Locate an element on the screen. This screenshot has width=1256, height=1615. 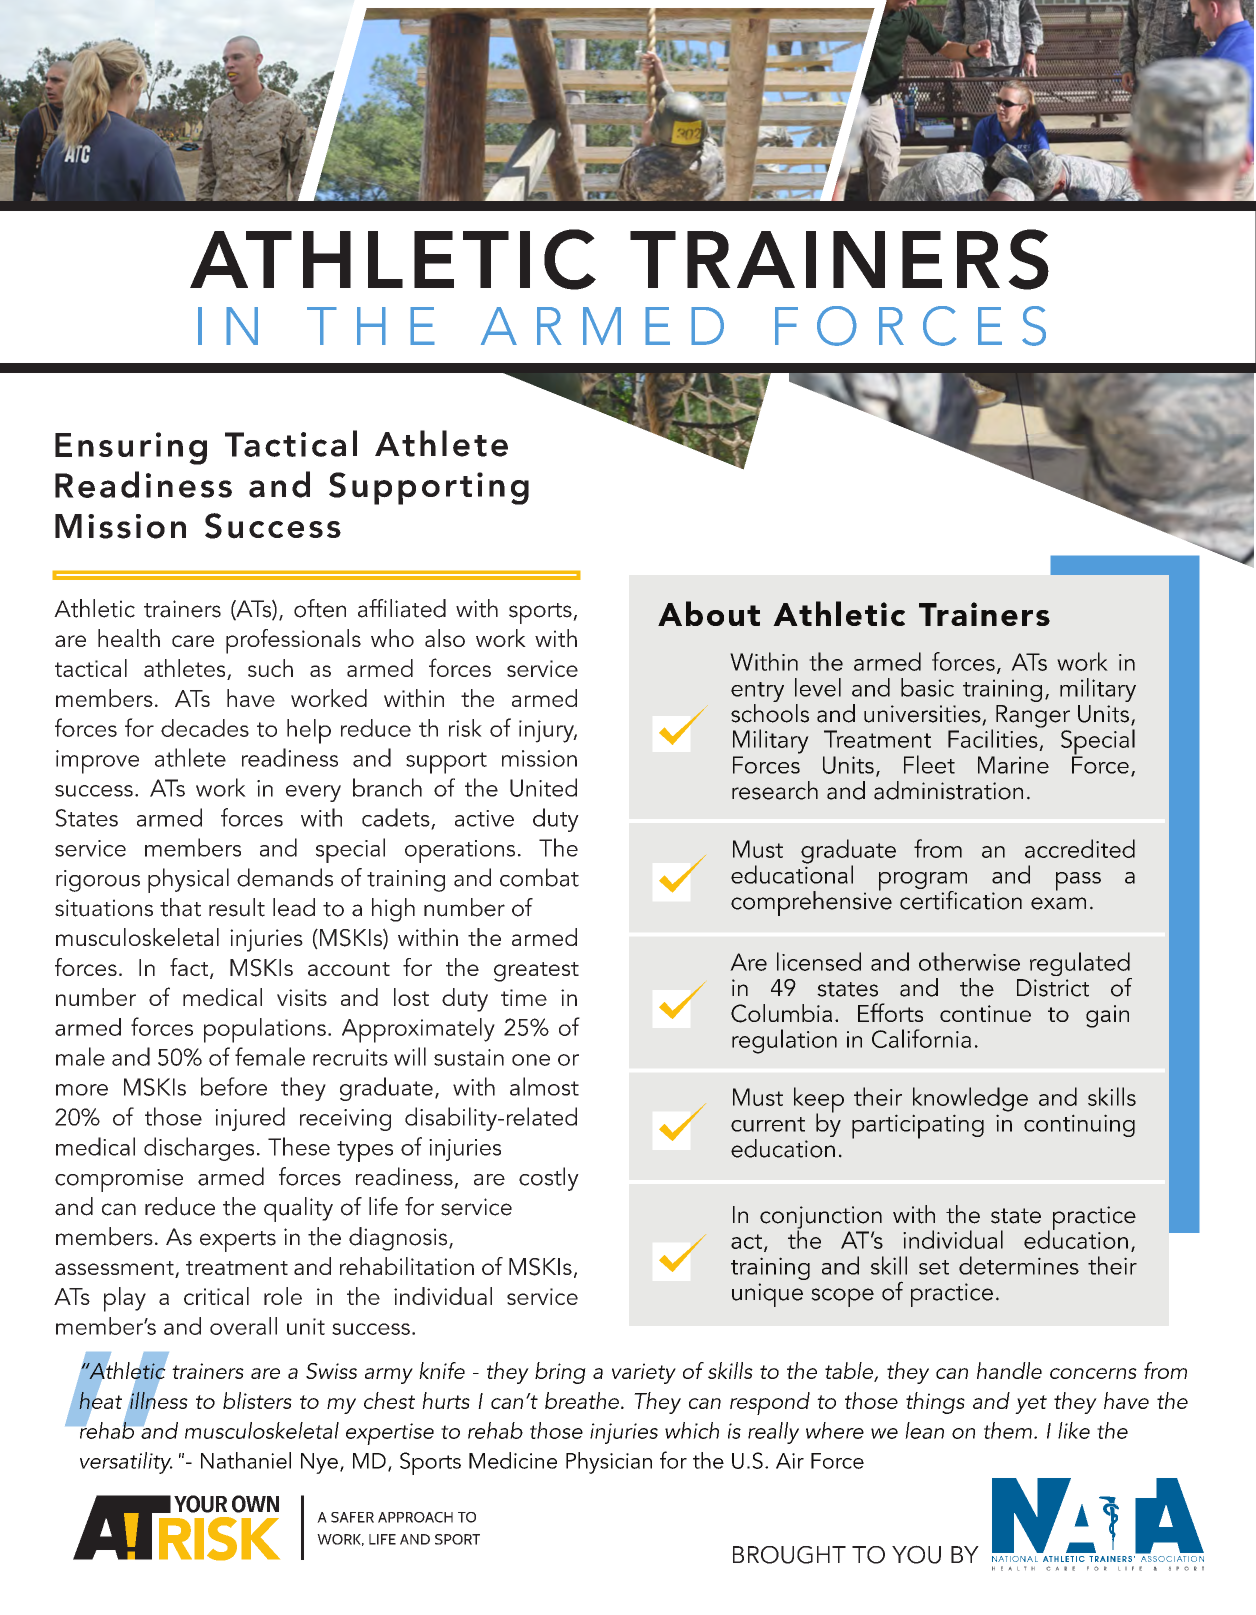
About is located at coordinates (709, 613).
